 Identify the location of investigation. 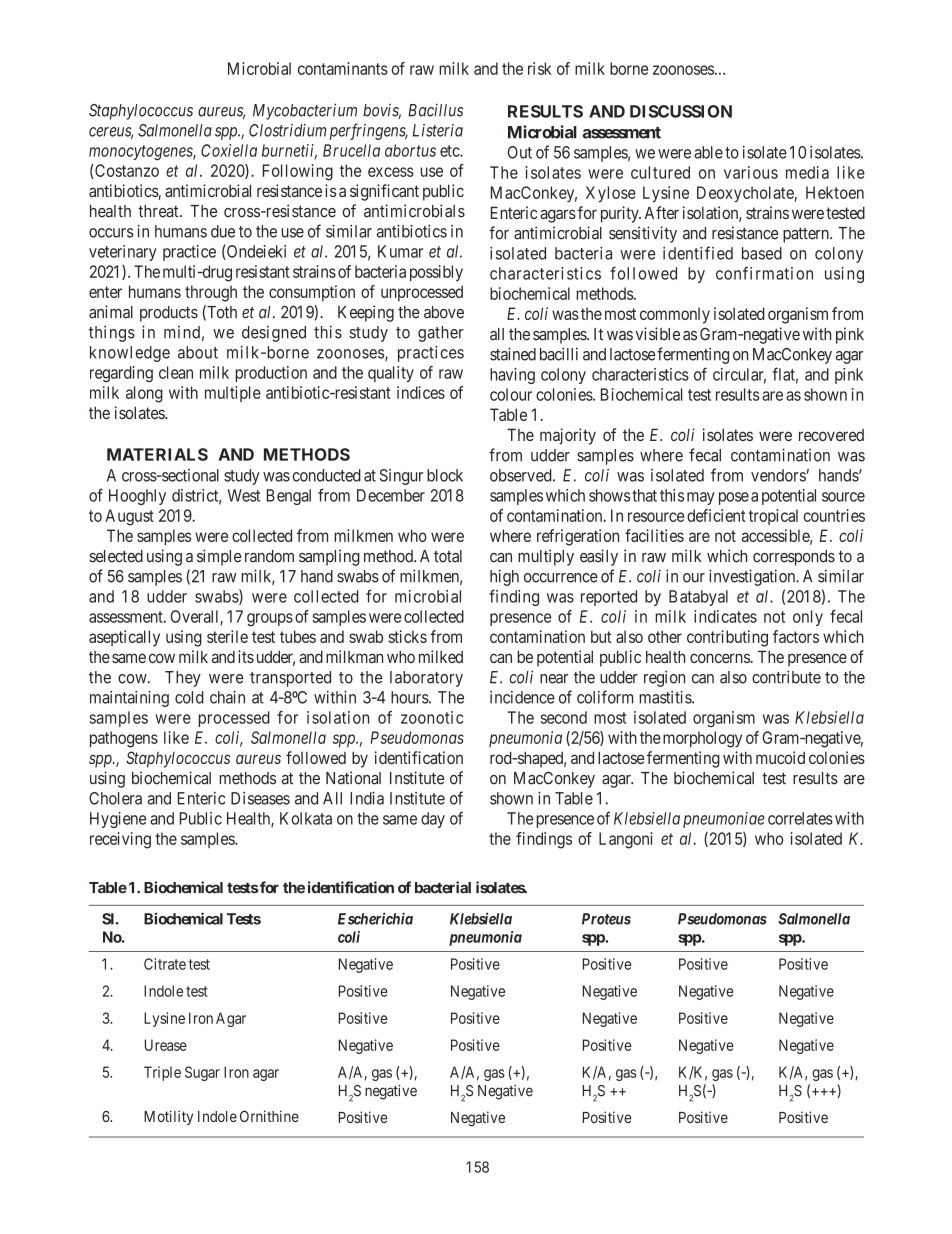
(753, 577).
